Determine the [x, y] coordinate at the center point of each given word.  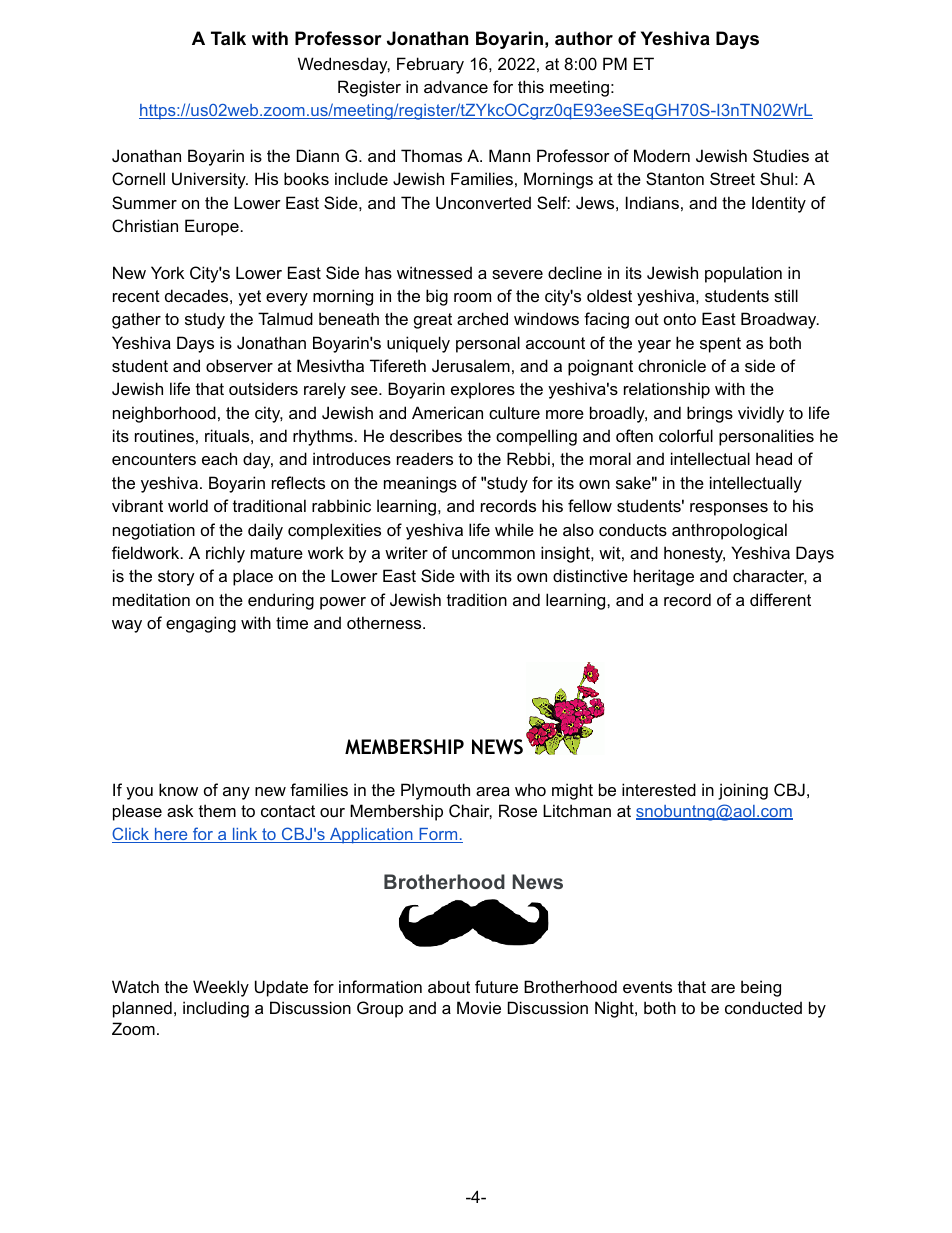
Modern [662, 155]
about [449, 986]
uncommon [493, 554]
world [188, 505]
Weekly [221, 988]
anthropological [729, 531]
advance [456, 86]
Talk [228, 38]
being [761, 988]
